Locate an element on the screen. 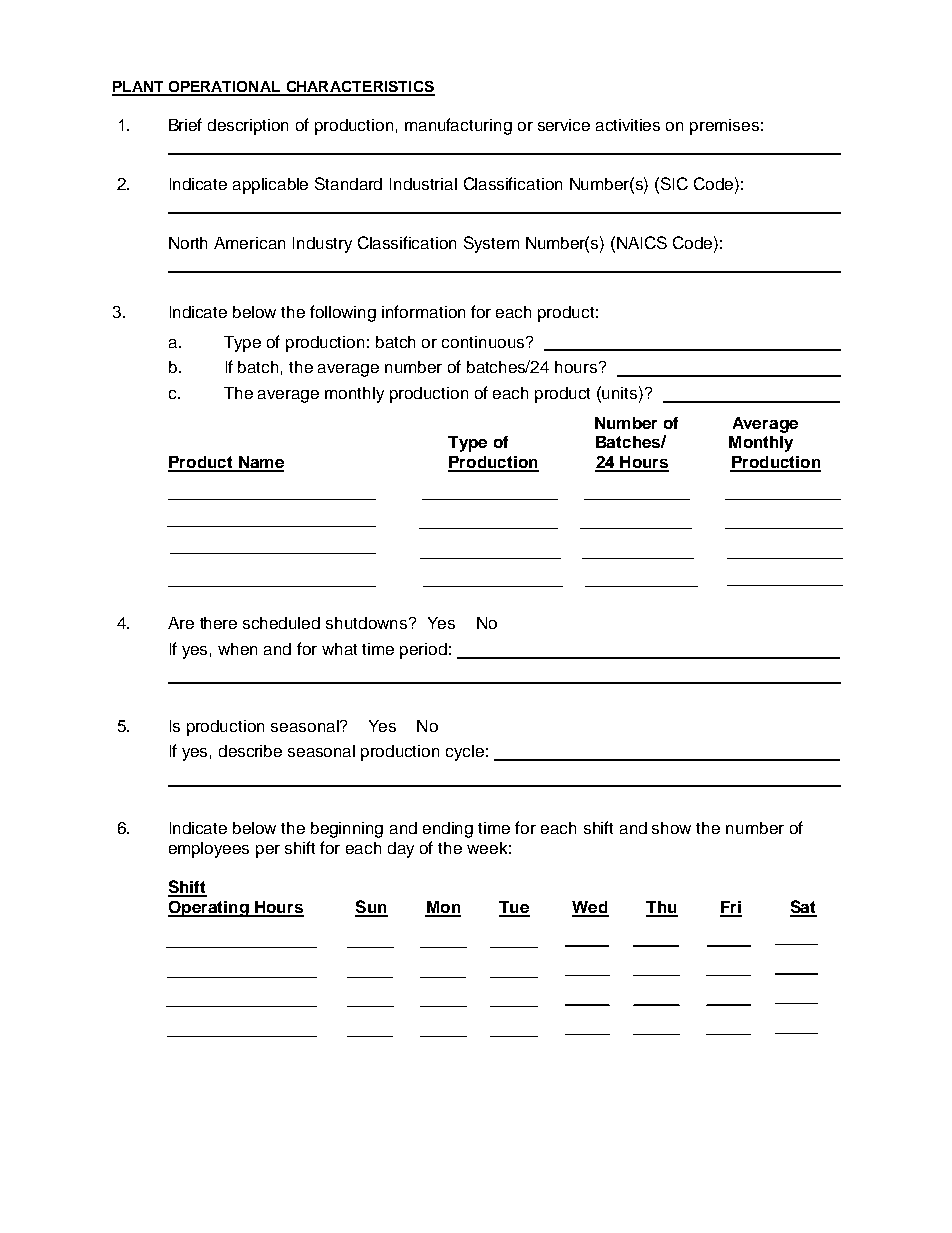  manufacturing is located at coordinates (458, 126).
